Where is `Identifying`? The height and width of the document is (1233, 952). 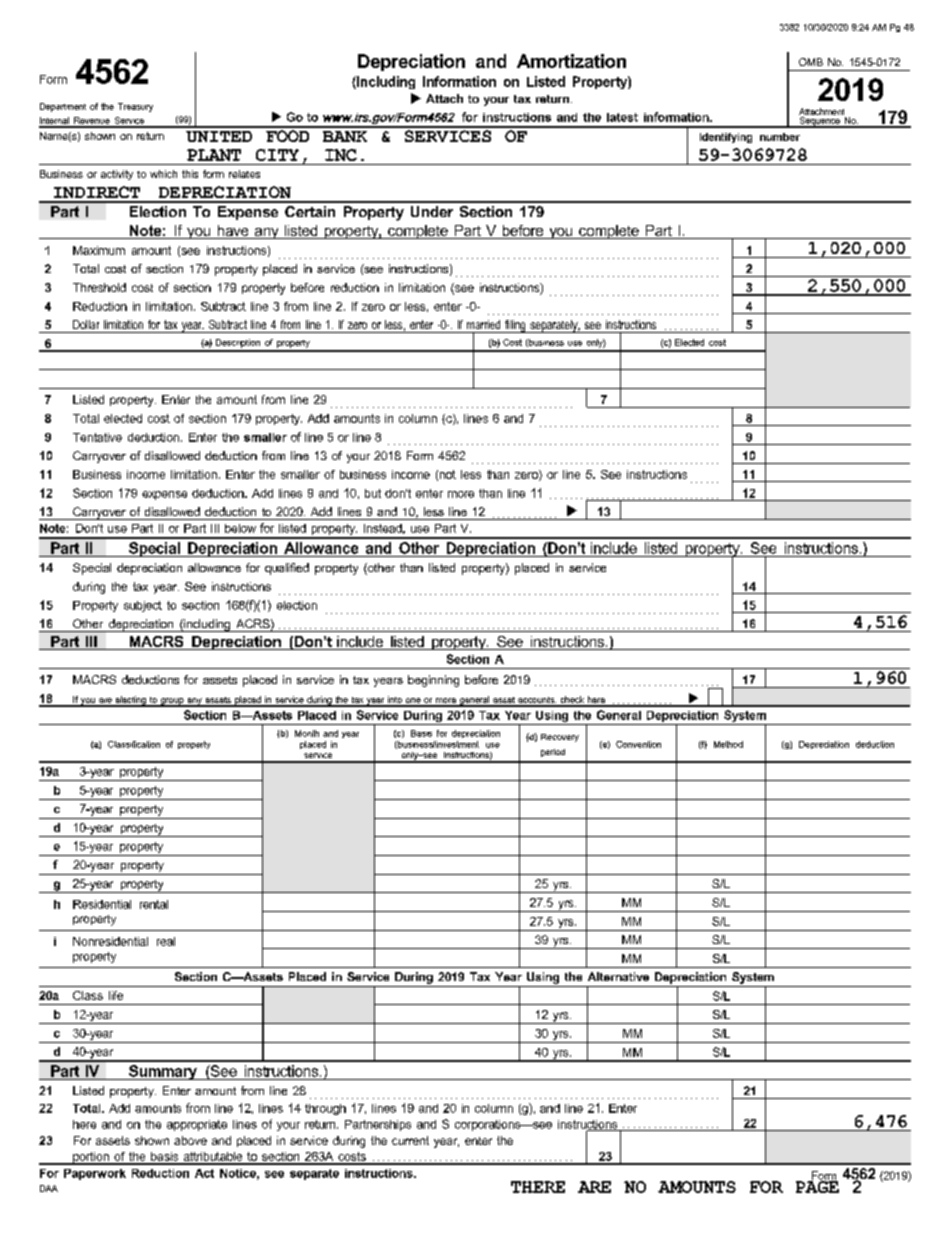
Identifying is located at coordinates (726, 138).
